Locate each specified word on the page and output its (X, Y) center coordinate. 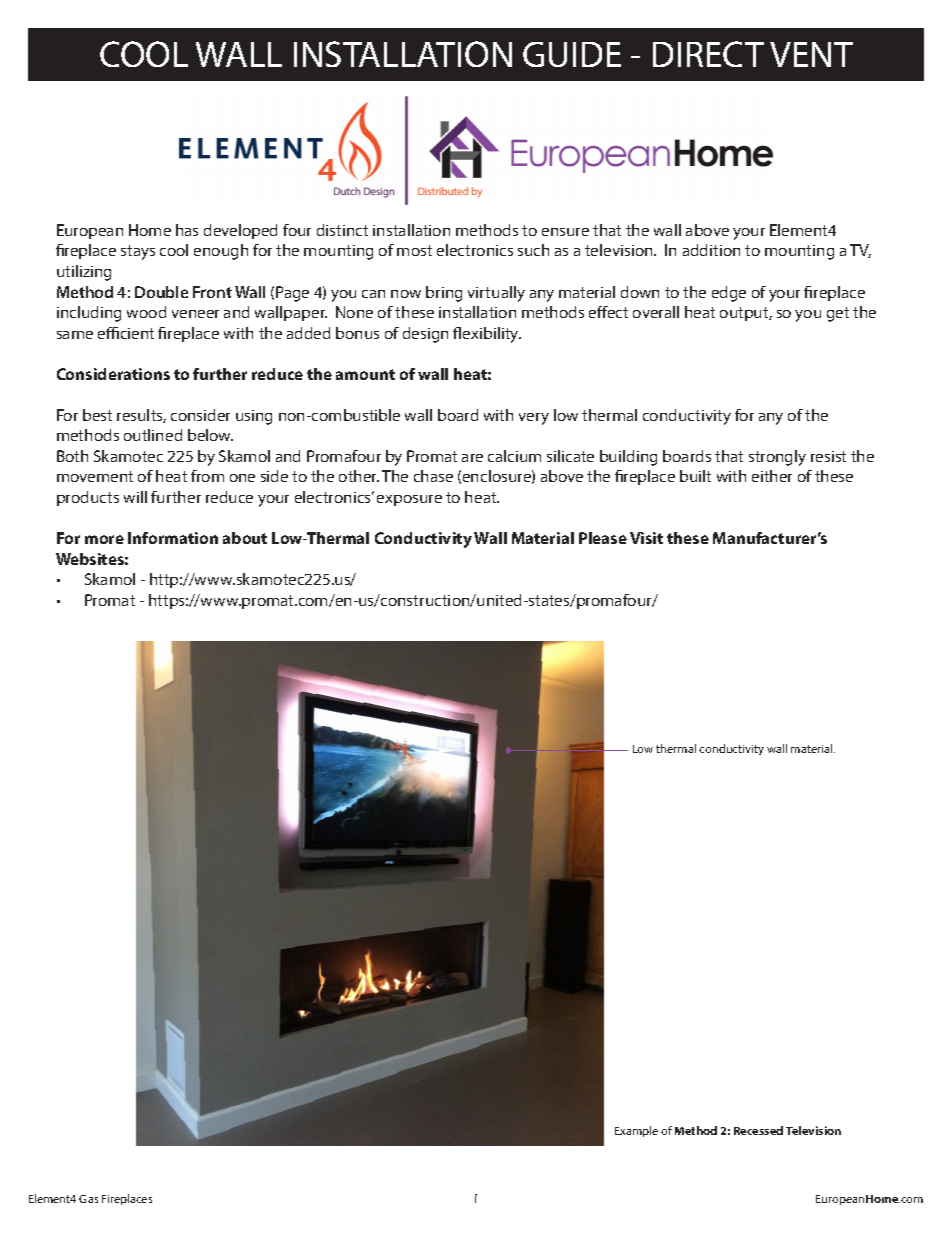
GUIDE (572, 54)
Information (173, 538)
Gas (88, 1199)
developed (240, 231)
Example (636, 1131)
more (104, 539)
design (425, 335)
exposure (409, 500)
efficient (126, 333)
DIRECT (708, 54)
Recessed (758, 1130)
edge (729, 294)
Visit (646, 538)
